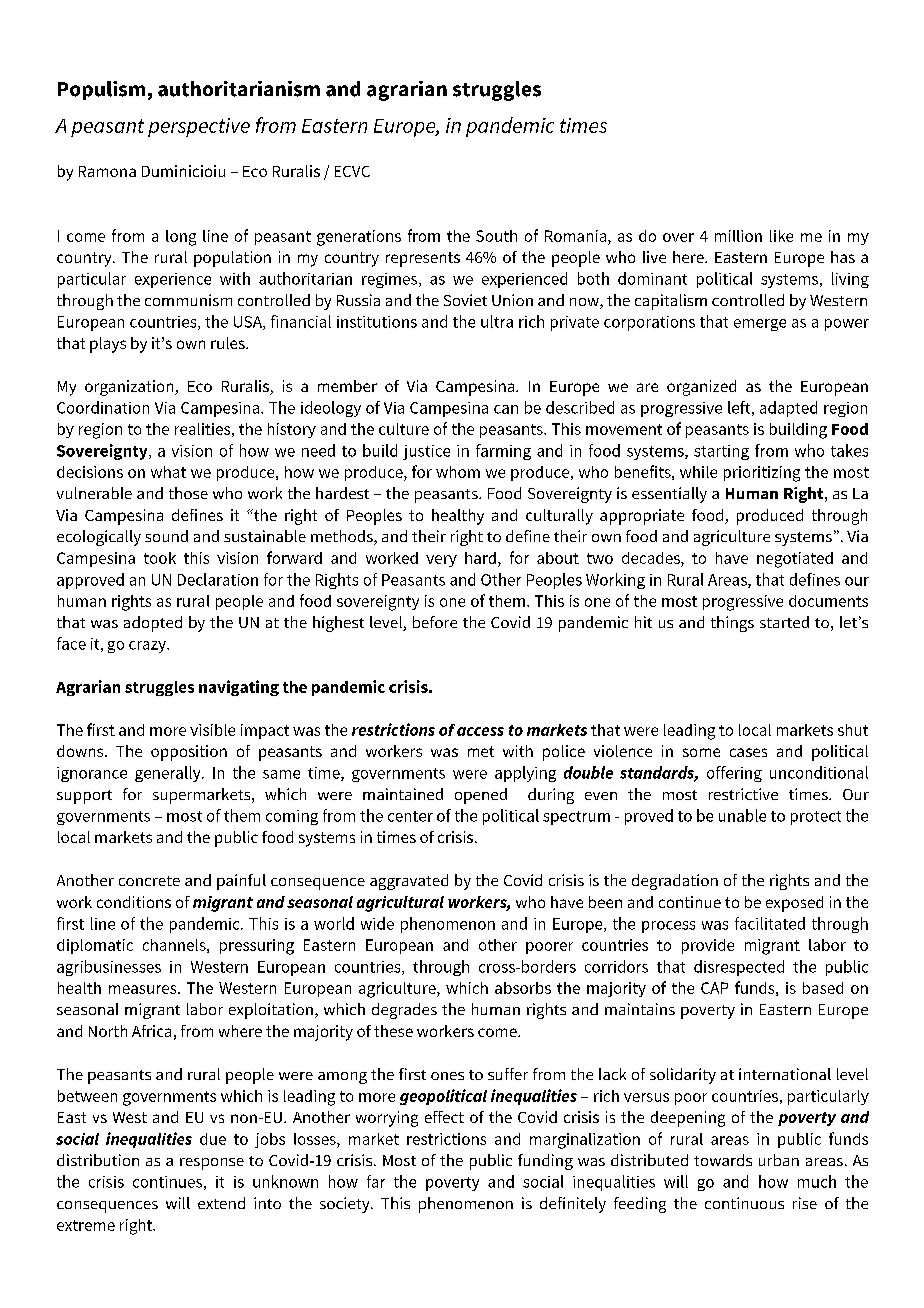 The image size is (924, 1308). Describe the element at coordinates (481, 796) in the page. I see `opened` at that location.
